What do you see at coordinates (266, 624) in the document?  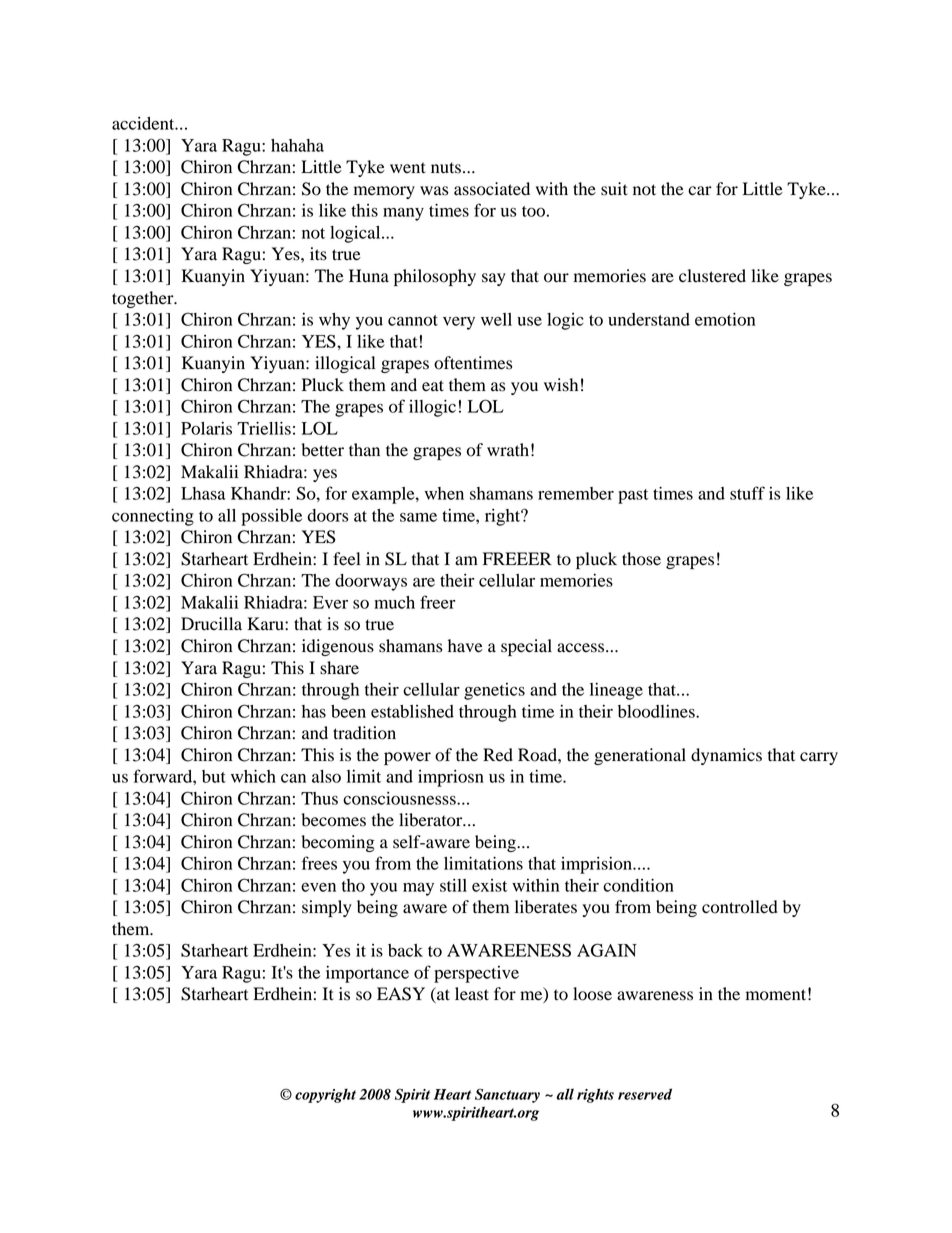 I see `Karu` at bounding box center [266, 624].
